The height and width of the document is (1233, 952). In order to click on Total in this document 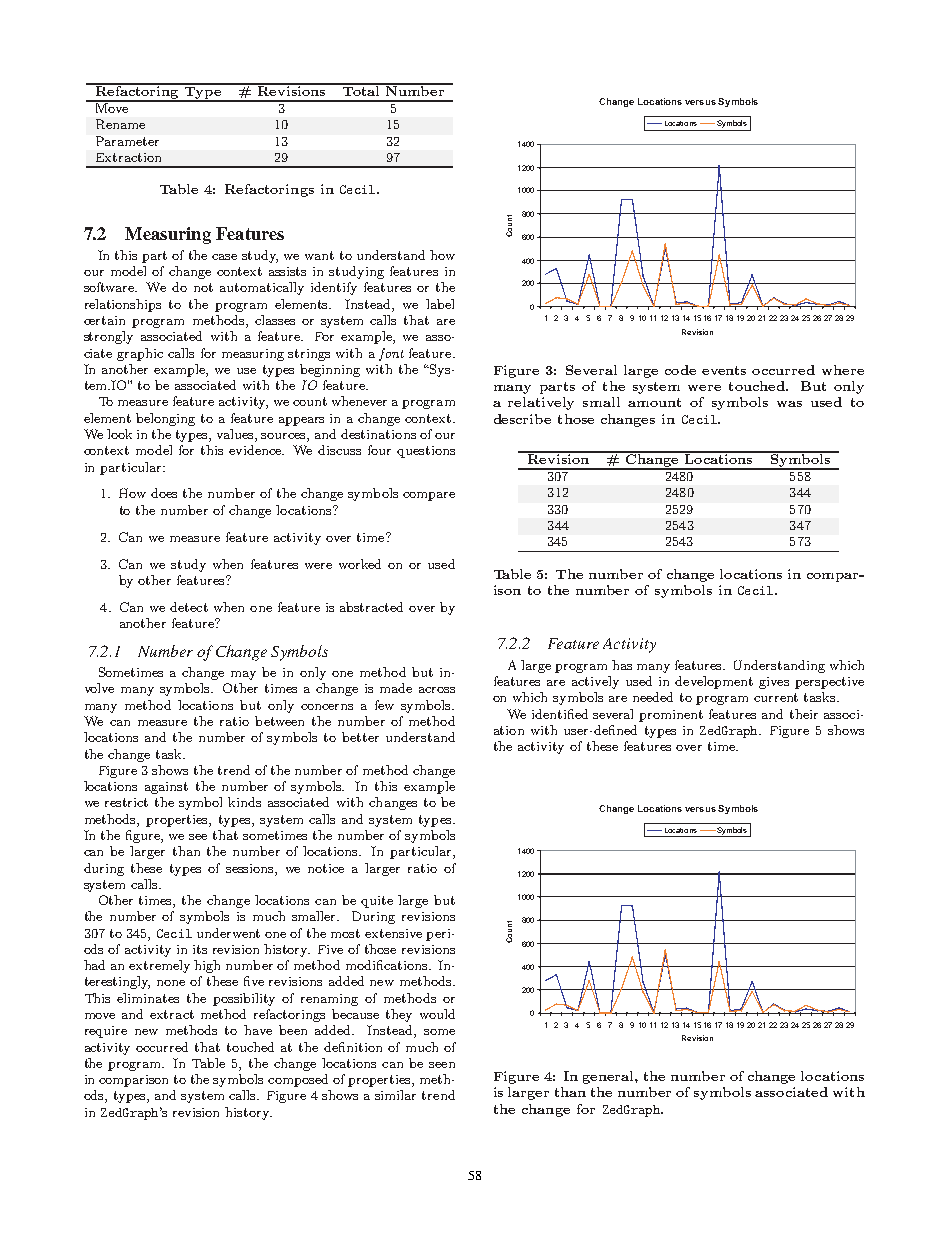, I will do `click(361, 90)`.
